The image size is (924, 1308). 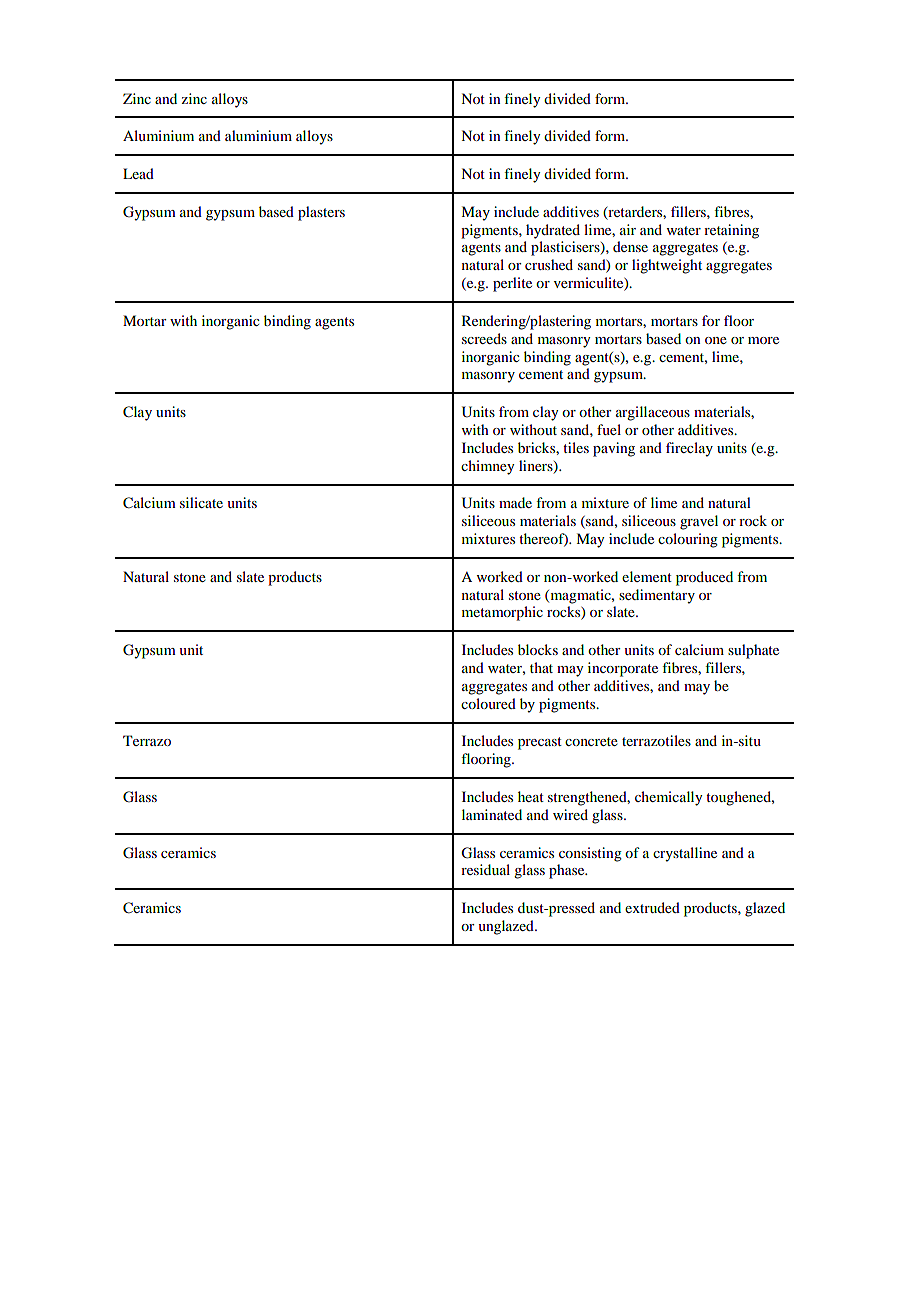 I want to click on more, so click(x=763, y=340).
